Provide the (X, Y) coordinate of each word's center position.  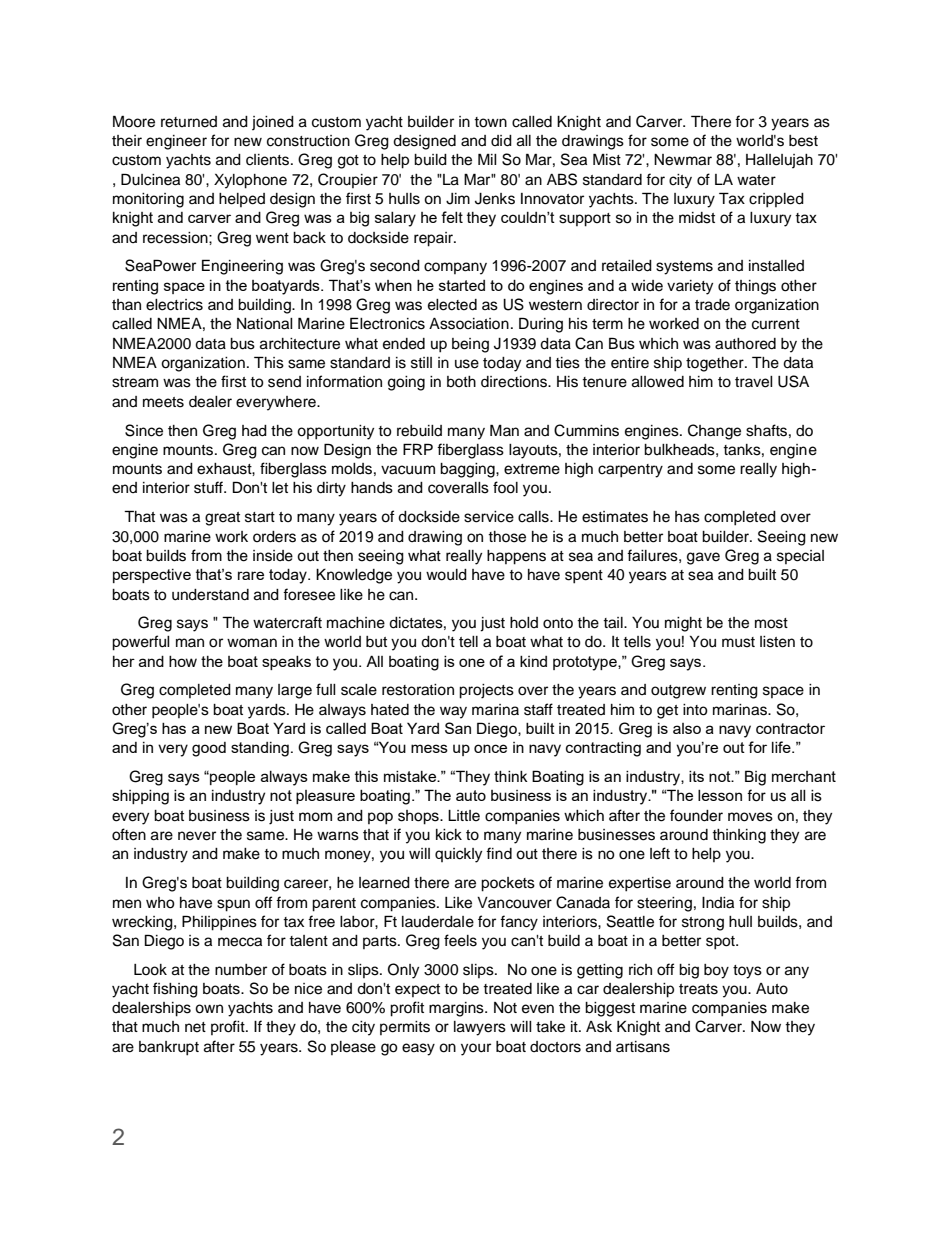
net (195, 1027)
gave (703, 558)
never (197, 836)
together (716, 364)
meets (163, 402)
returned (189, 122)
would (446, 575)
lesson (720, 795)
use (467, 364)
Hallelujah (779, 161)
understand (210, 595)
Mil (487, 159)
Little (464, 816)
